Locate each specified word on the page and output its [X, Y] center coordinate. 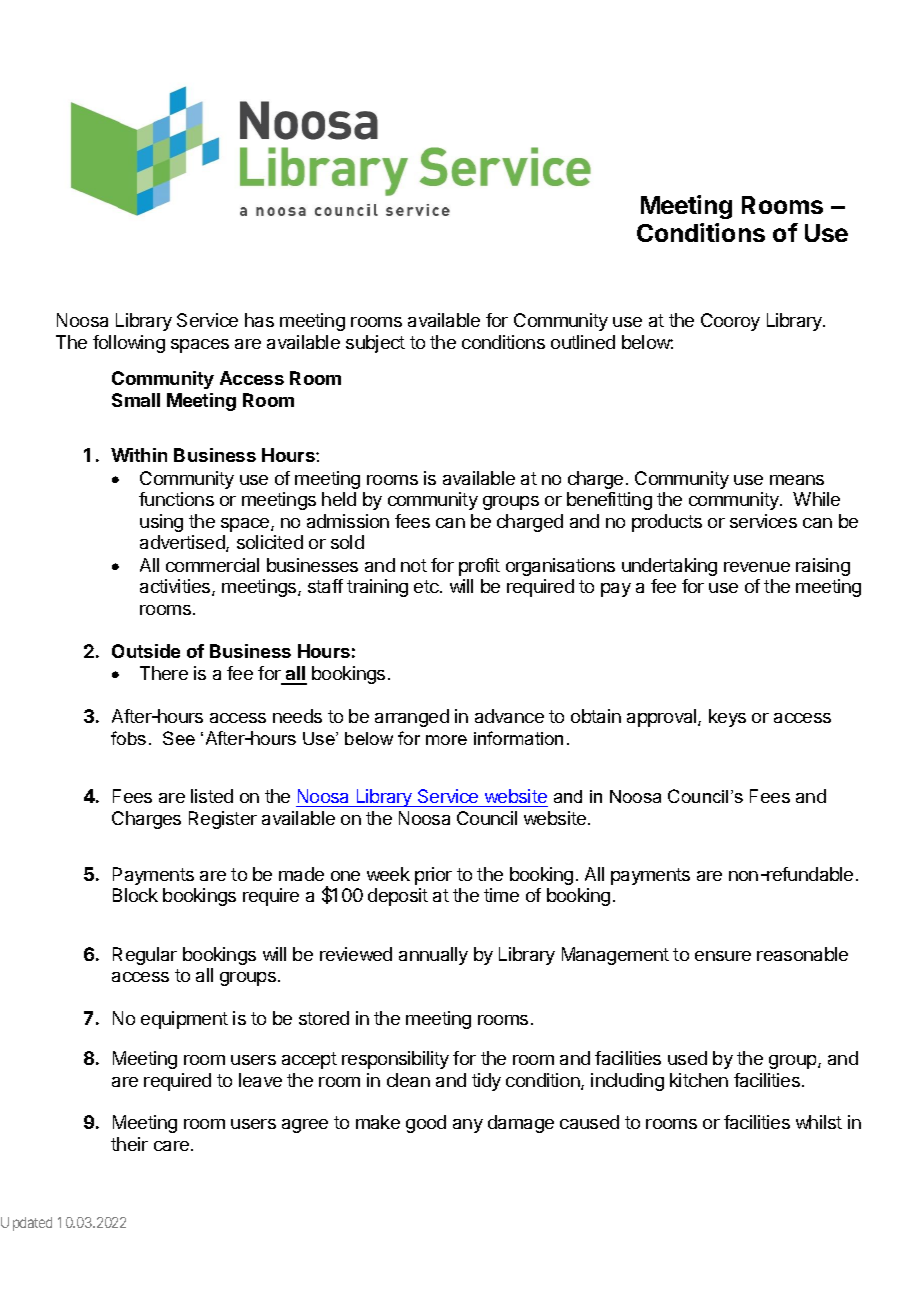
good [426, 1124]
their [129, 1144]
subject [375, 344]
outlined [583, 342]
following [129, 344]
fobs [128, 738]
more [446, 740]
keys [727, 718]
